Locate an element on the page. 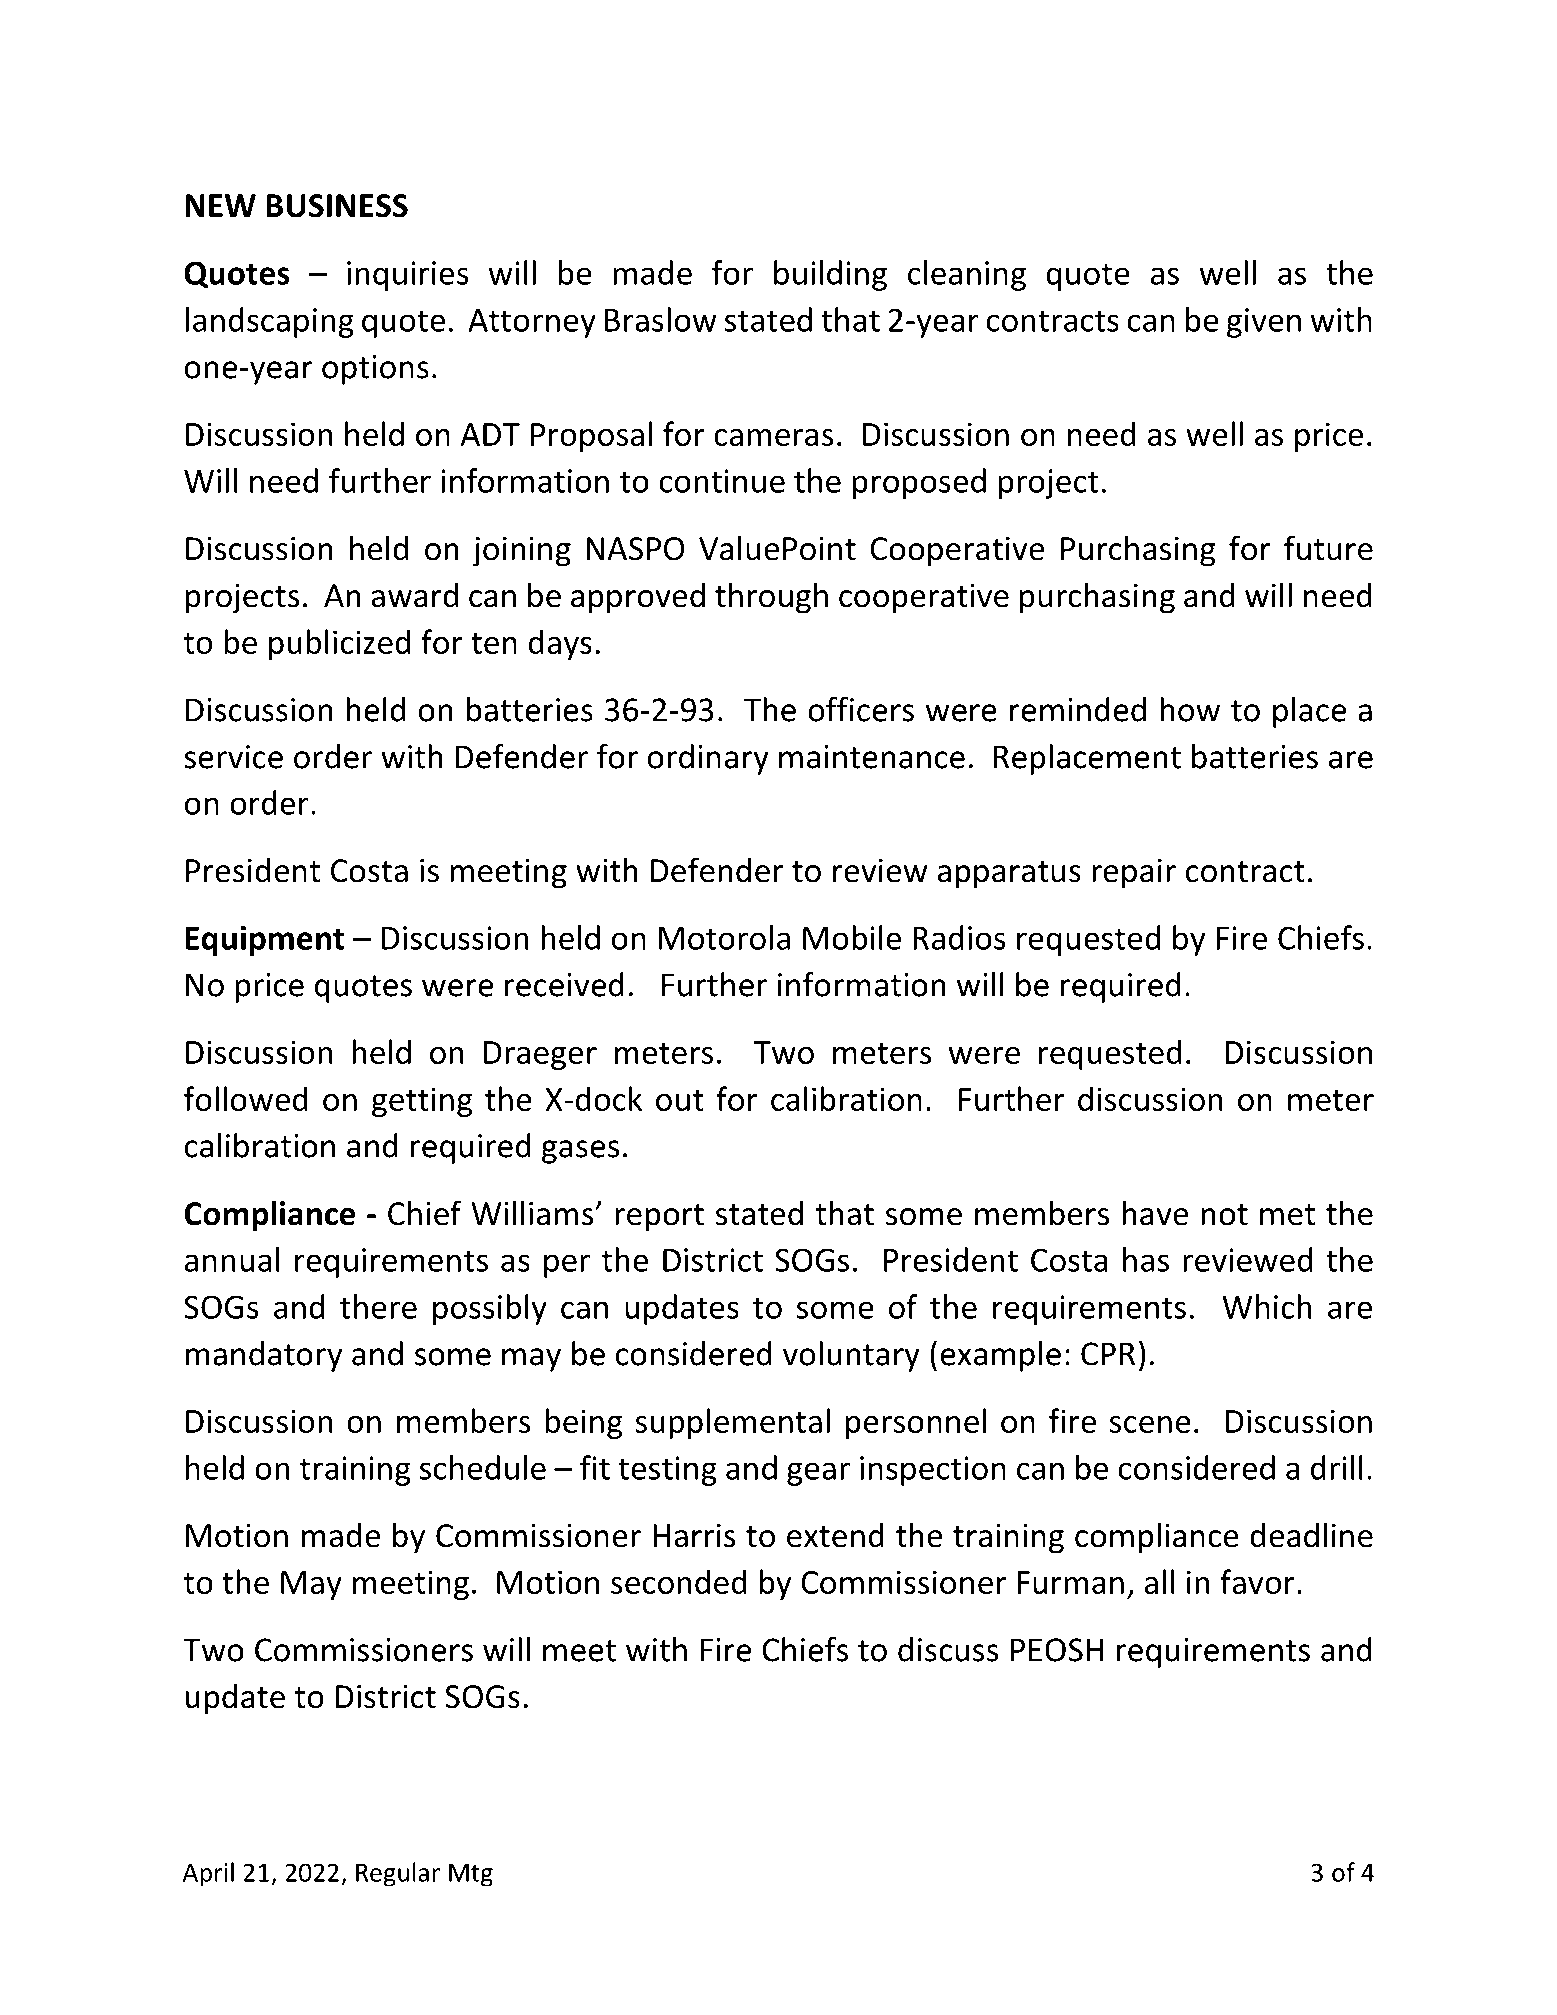 The image size is (1557, 2015). Regular is located at coordinates (398, 1874).
